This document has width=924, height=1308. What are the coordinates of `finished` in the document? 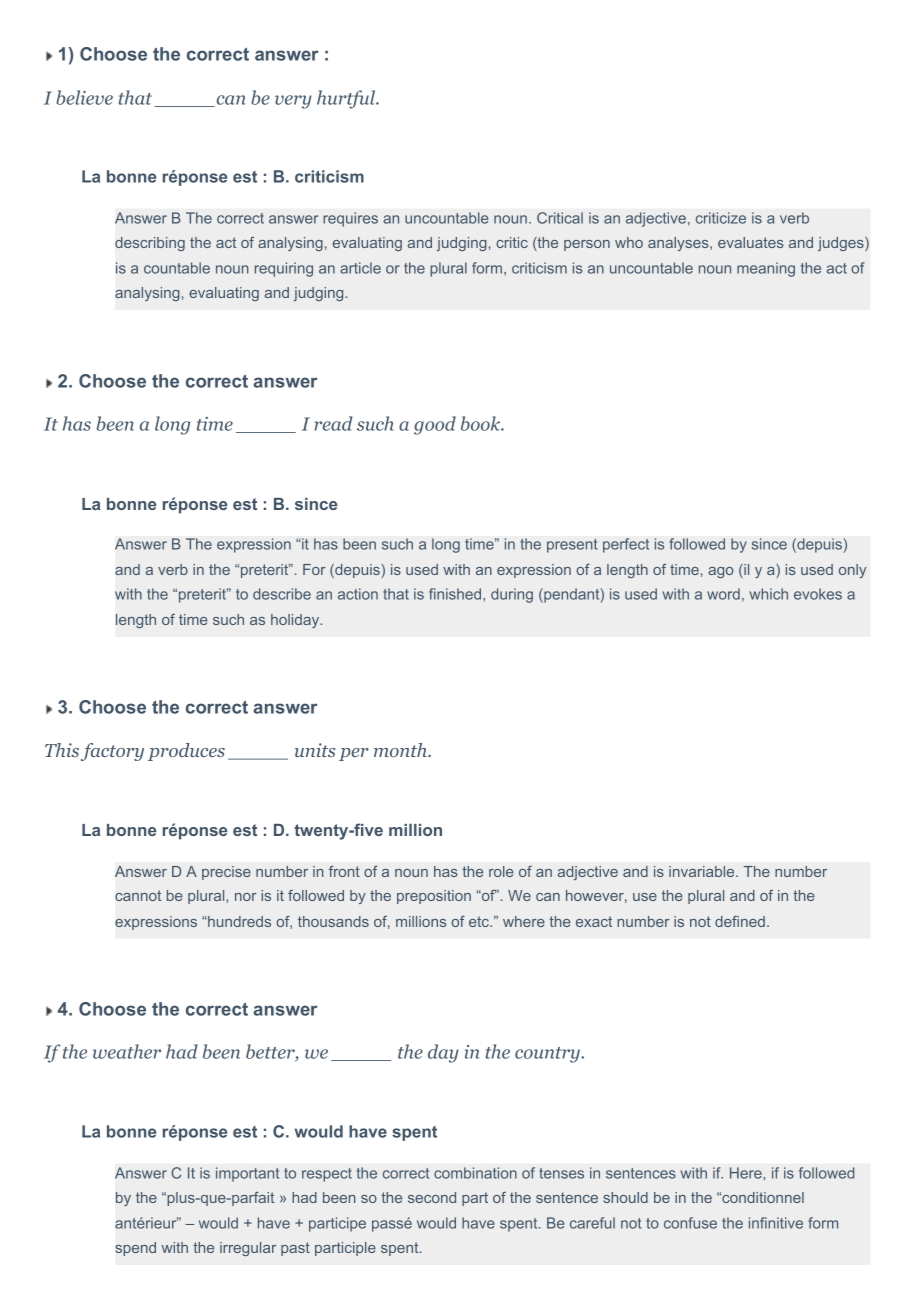 It's located at (456, 594).
